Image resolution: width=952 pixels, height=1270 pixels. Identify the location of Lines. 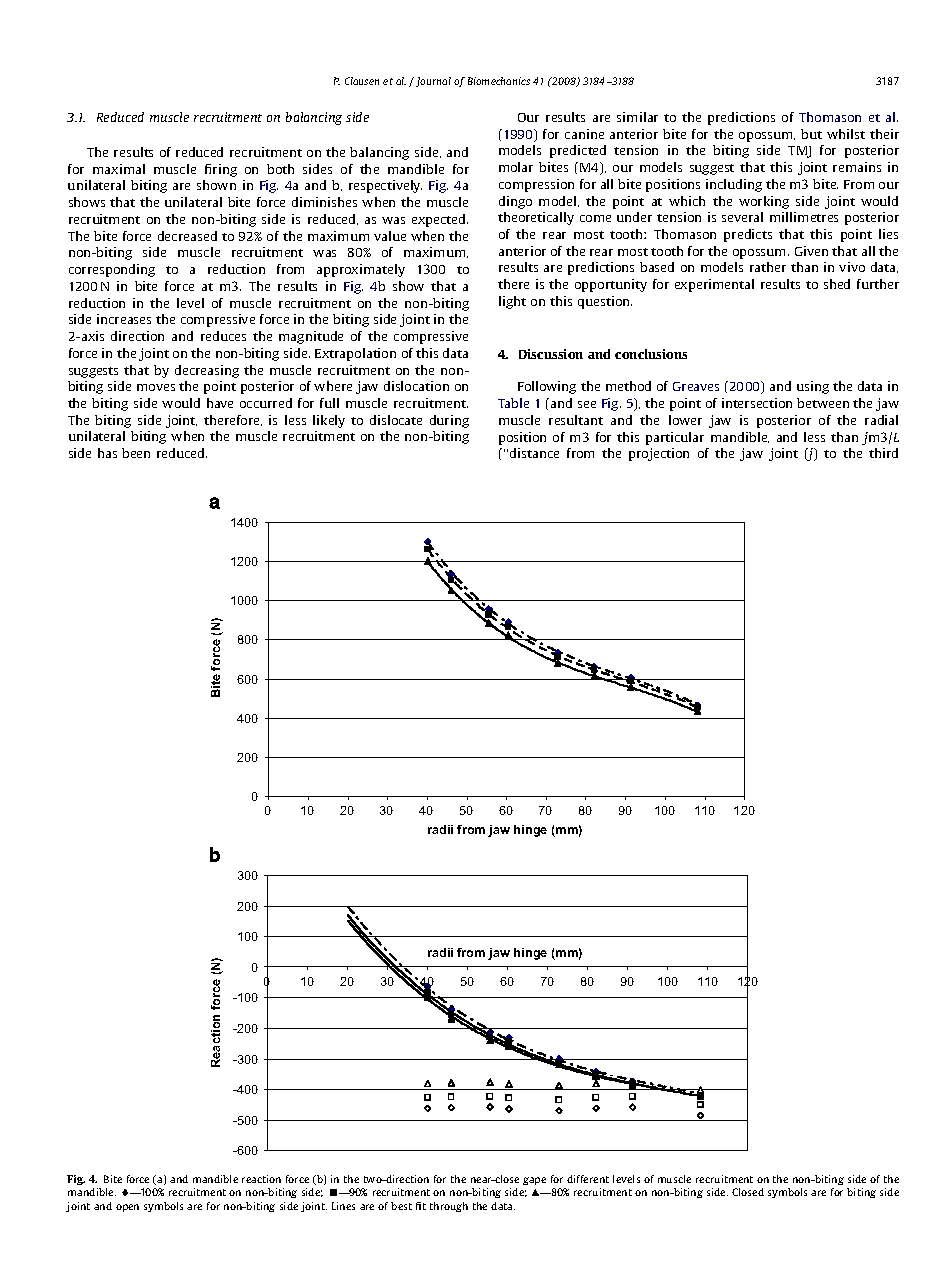
(343, 1206).
